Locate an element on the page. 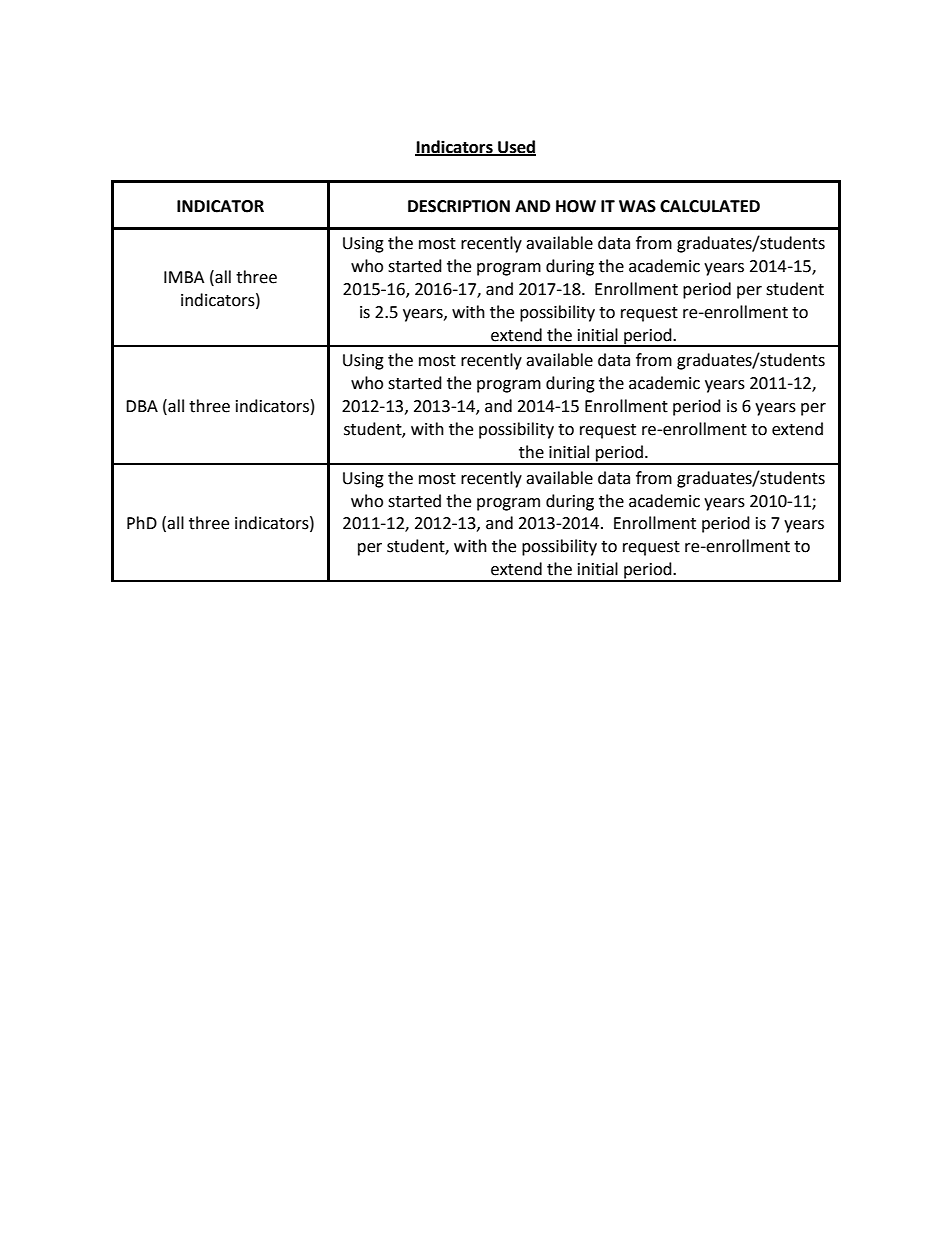 The image size is (952, 1233). DBA is located at coordinates (142, 406).
